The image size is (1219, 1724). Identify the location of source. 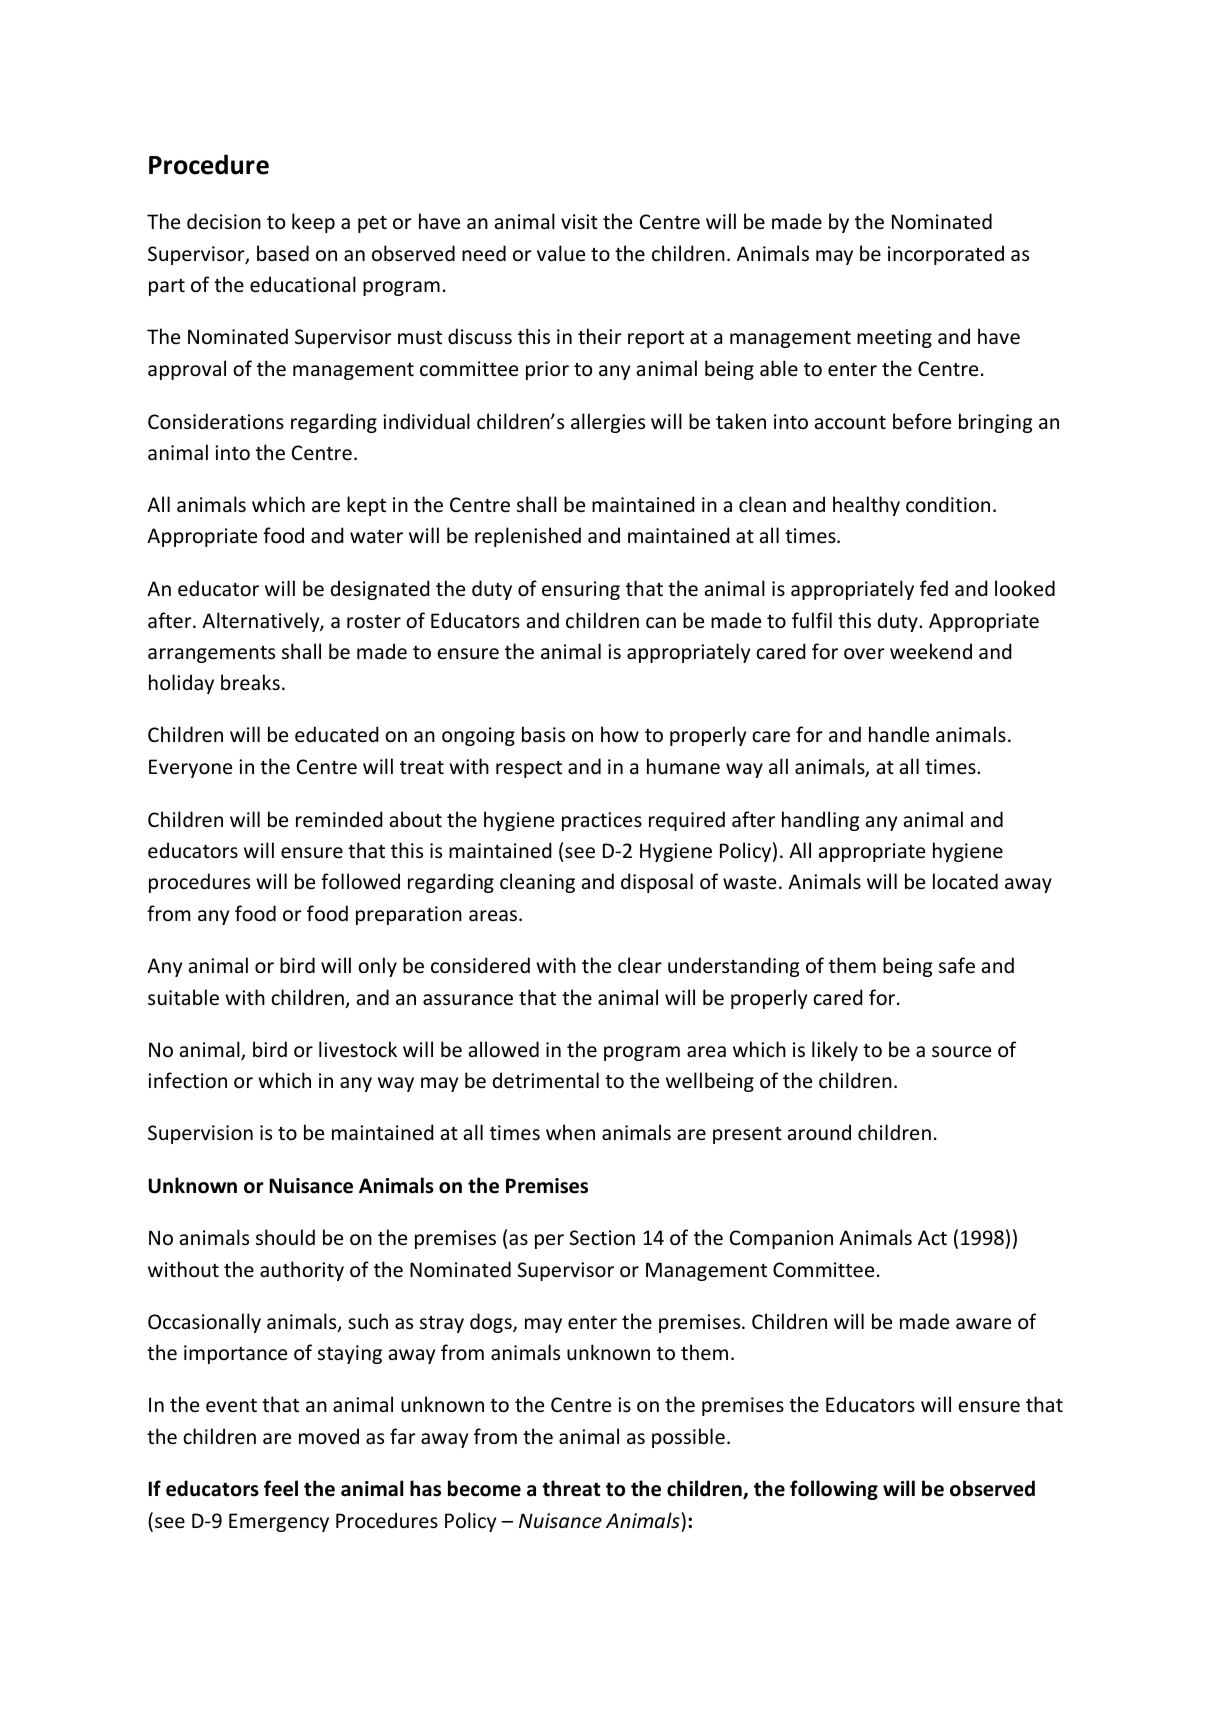
(961, 1051).
